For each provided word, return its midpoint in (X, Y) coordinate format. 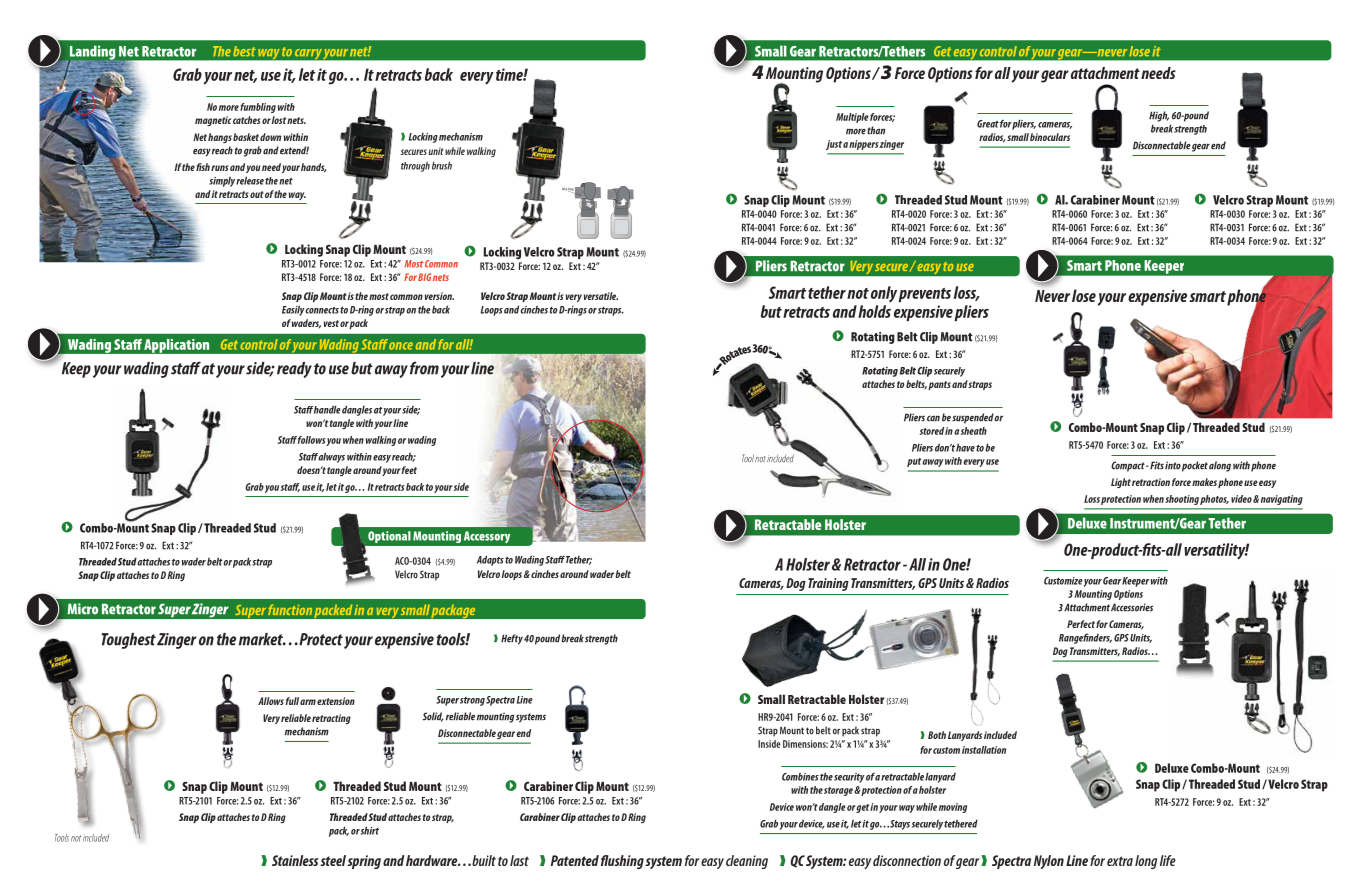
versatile (601, 296)
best (244, 51)
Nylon (1049, 862)
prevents (924, 295)
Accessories (1132, 607)
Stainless (295, 860)
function (290, 609)
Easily (294, 310)
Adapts (490, 560)
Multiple (852, 118)
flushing (622, 862)
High (1159, 116)
